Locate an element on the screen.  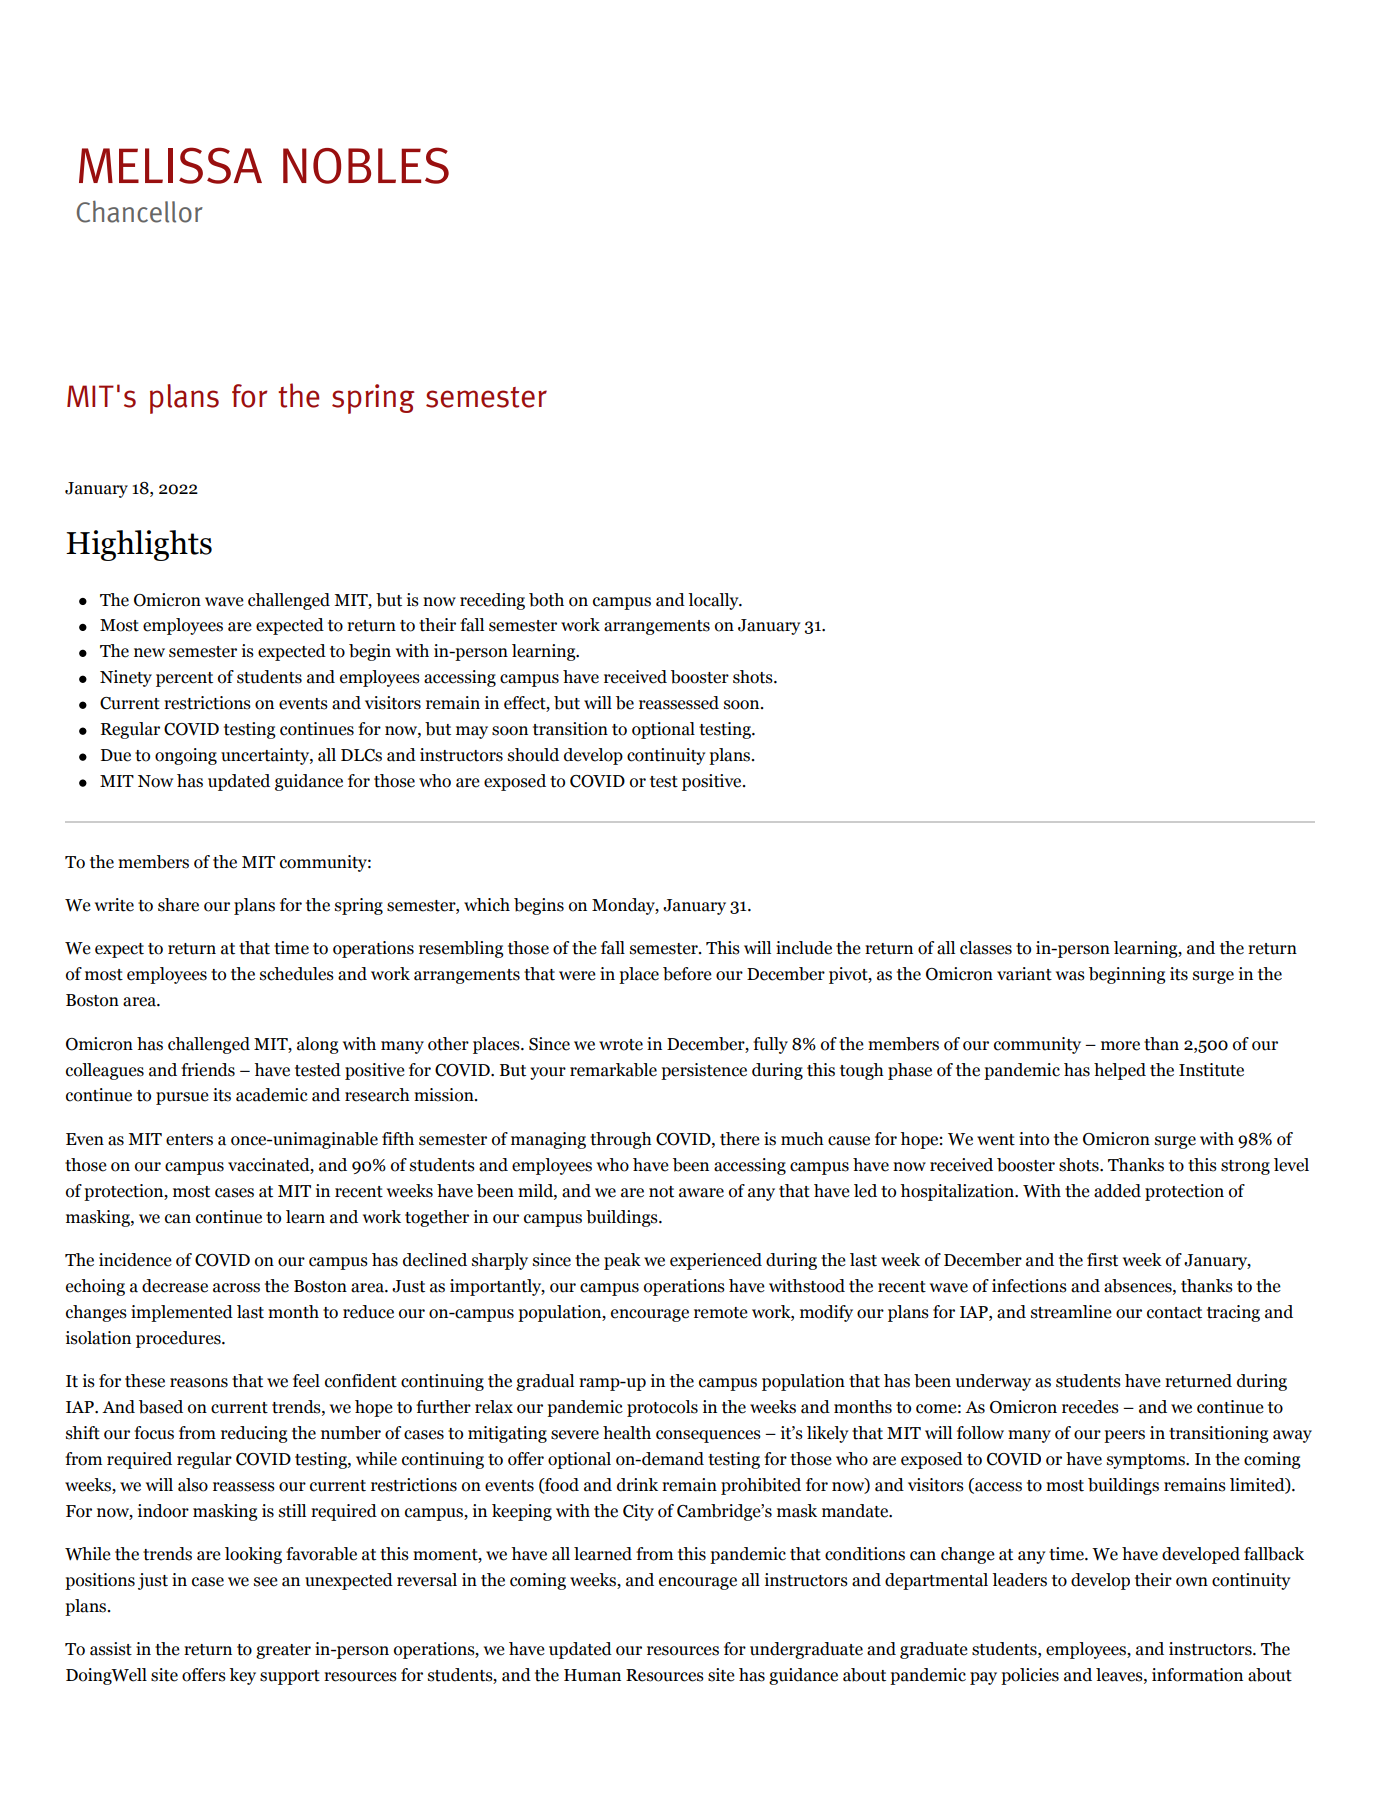
Human is located at coordinates (592, 1675).
